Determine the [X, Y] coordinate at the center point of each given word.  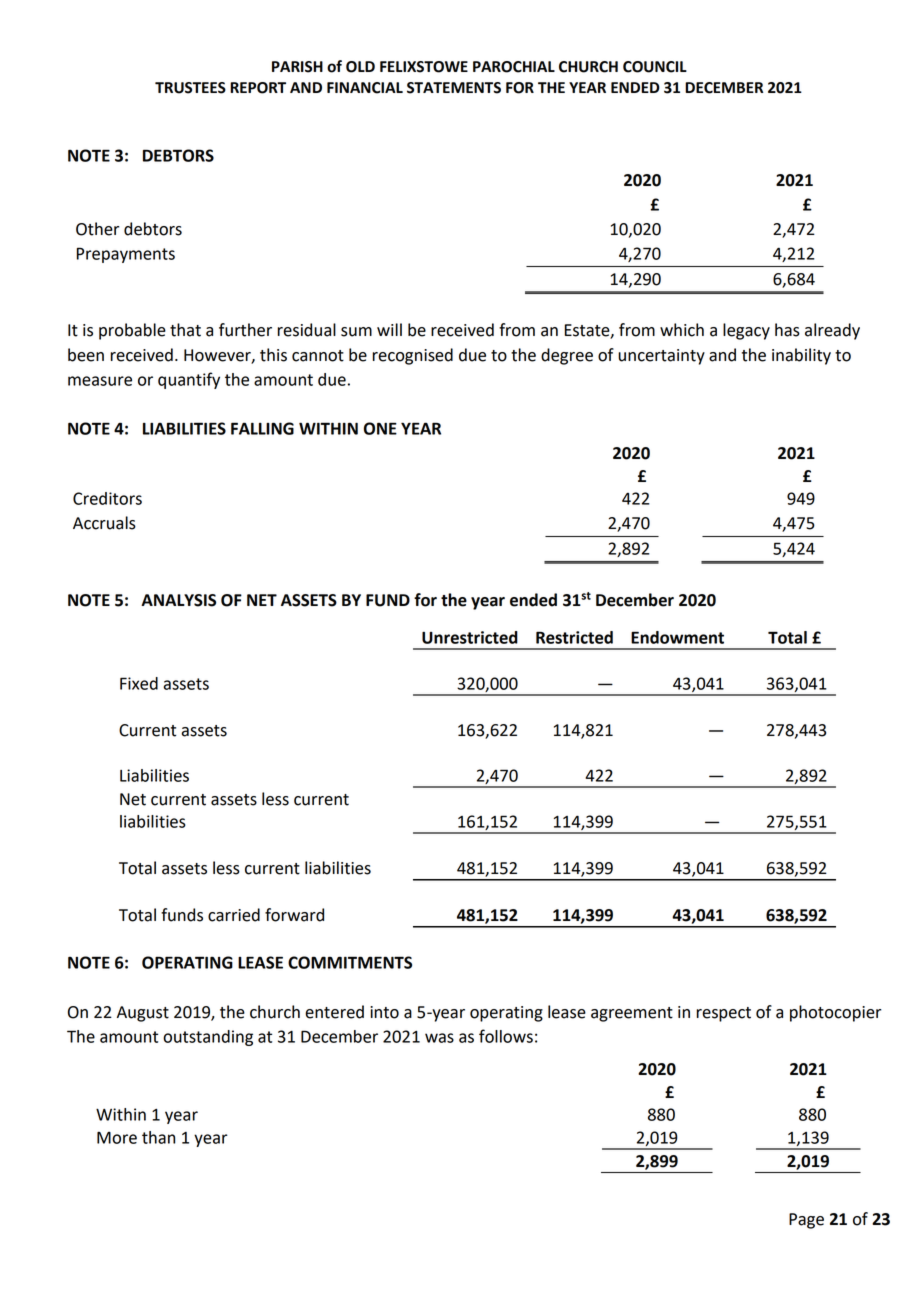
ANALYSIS [178, 600]
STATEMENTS [454, 88]
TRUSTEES [190, 88]
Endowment [677, 637]
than [158, 1137]
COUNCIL [655, 67]
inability [801, 356]
